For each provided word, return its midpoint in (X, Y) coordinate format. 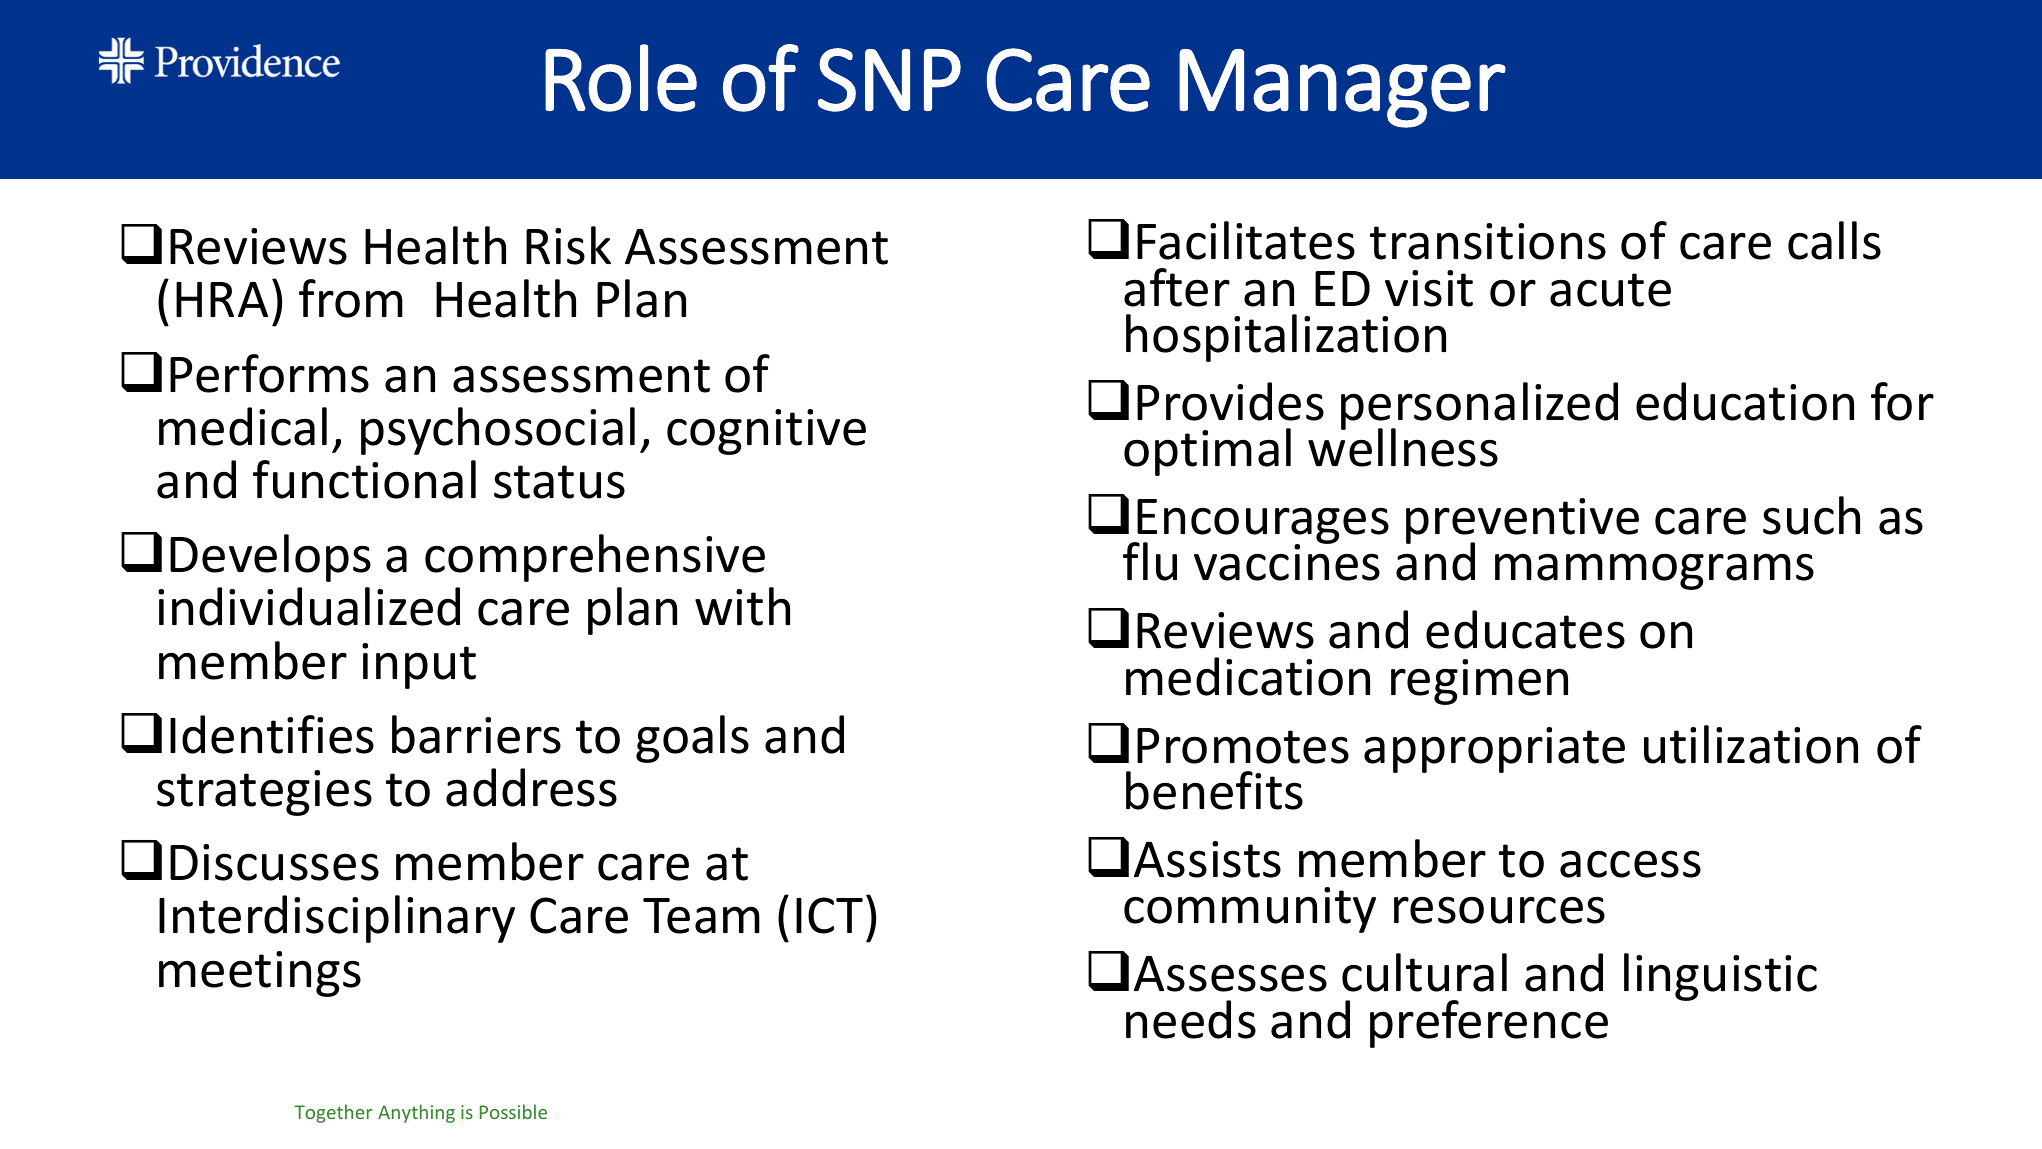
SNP (889, 80)
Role (621, 78)
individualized (309, 606)
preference (1489, 1024)
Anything (416, 1113)
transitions (1488, 241)
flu (1150, 561)
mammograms (1654, 571)
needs (1191, 1019)
